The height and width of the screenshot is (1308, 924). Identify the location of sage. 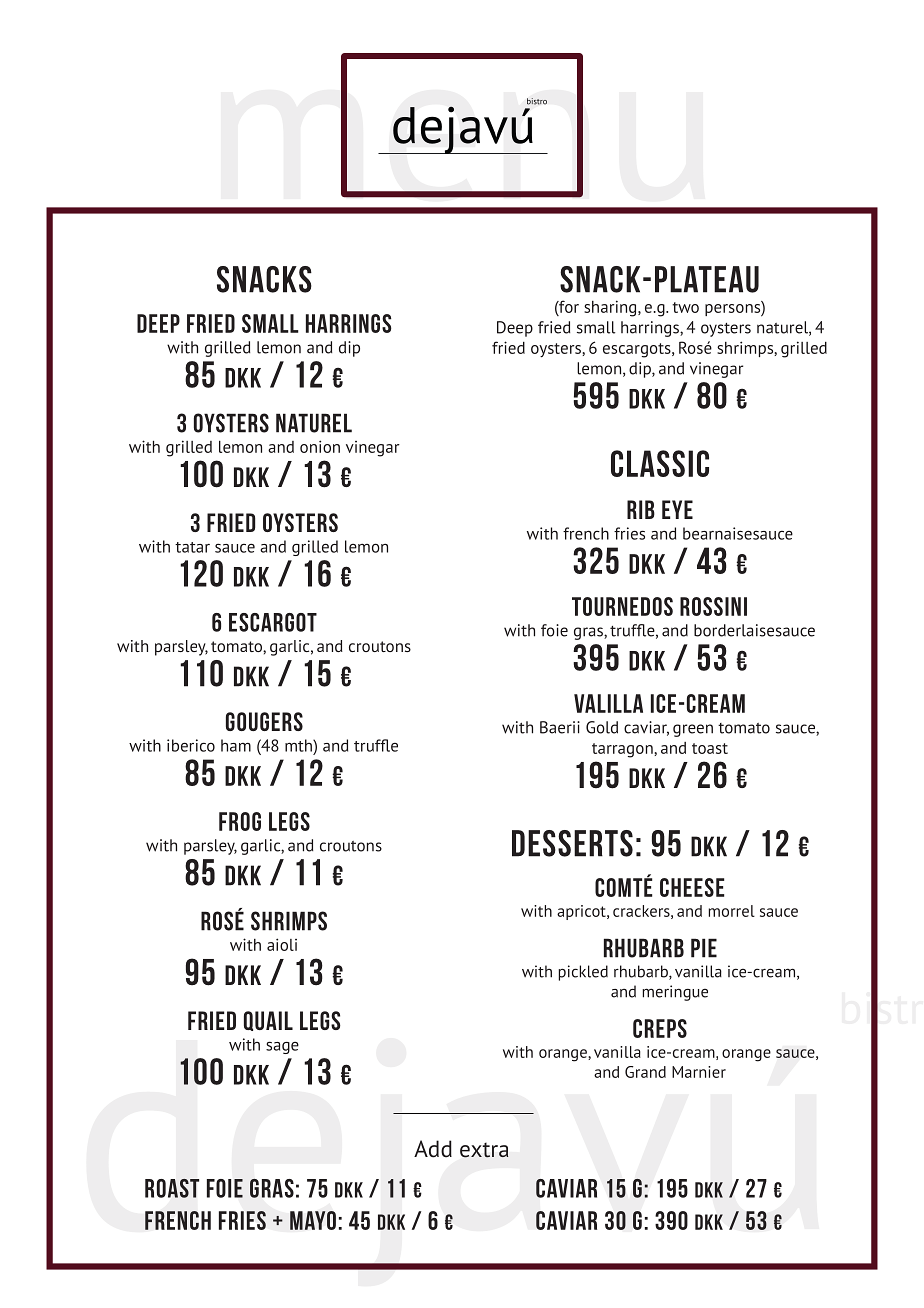
(282, 1047).
